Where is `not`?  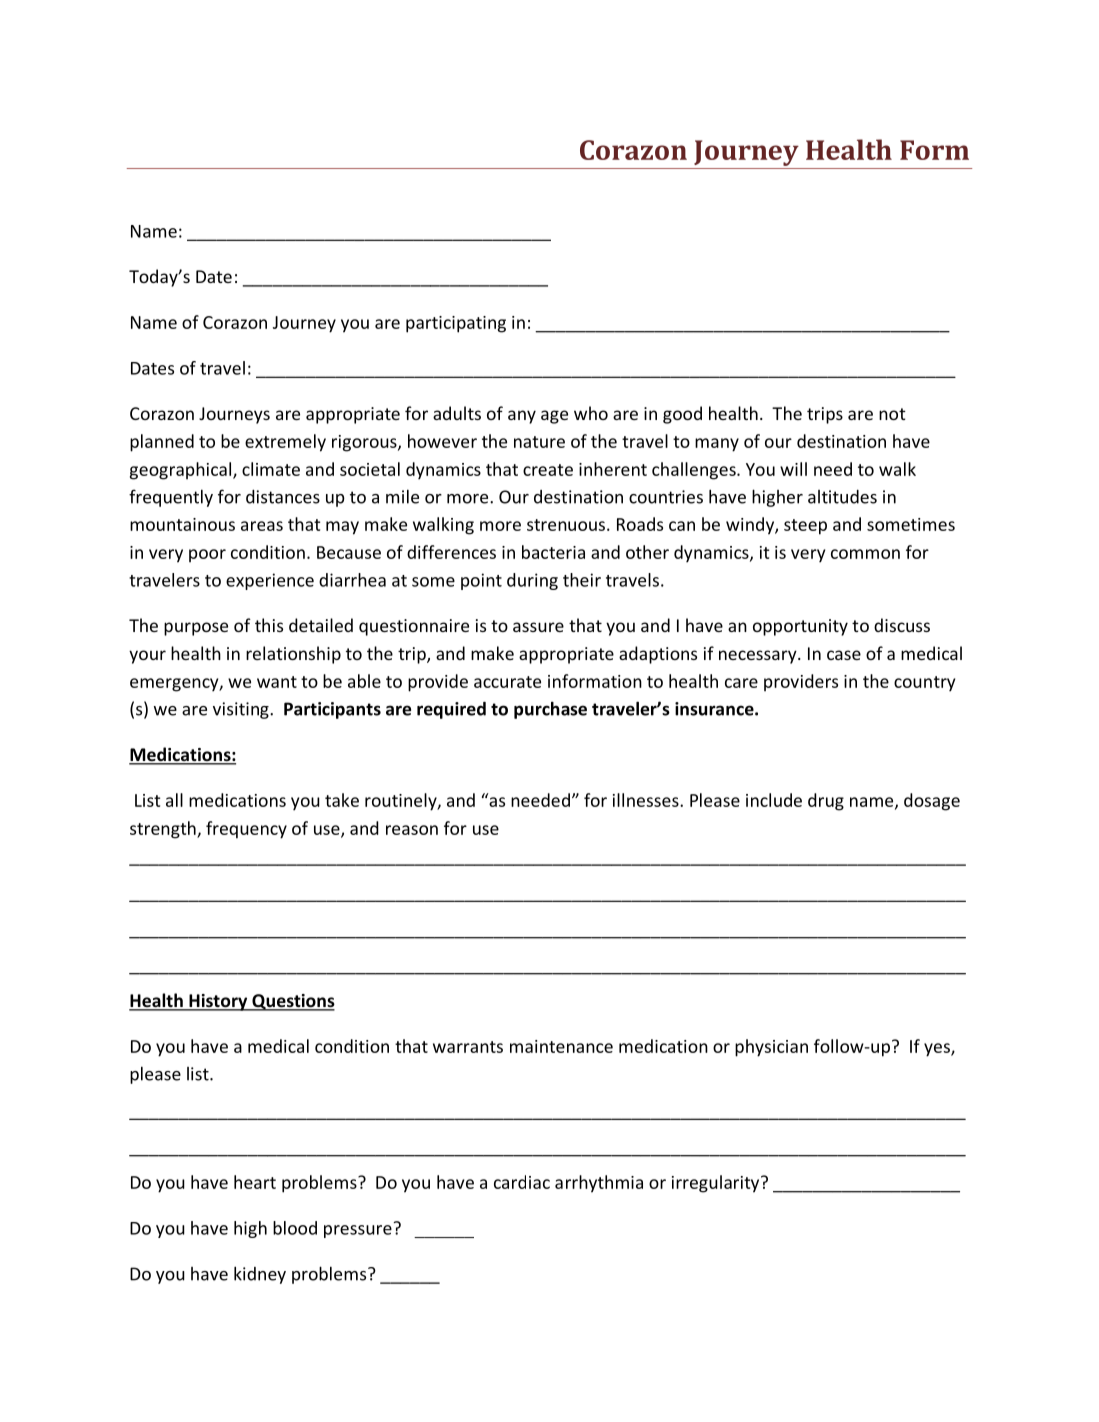 not is located at coordinates (892, 414).
